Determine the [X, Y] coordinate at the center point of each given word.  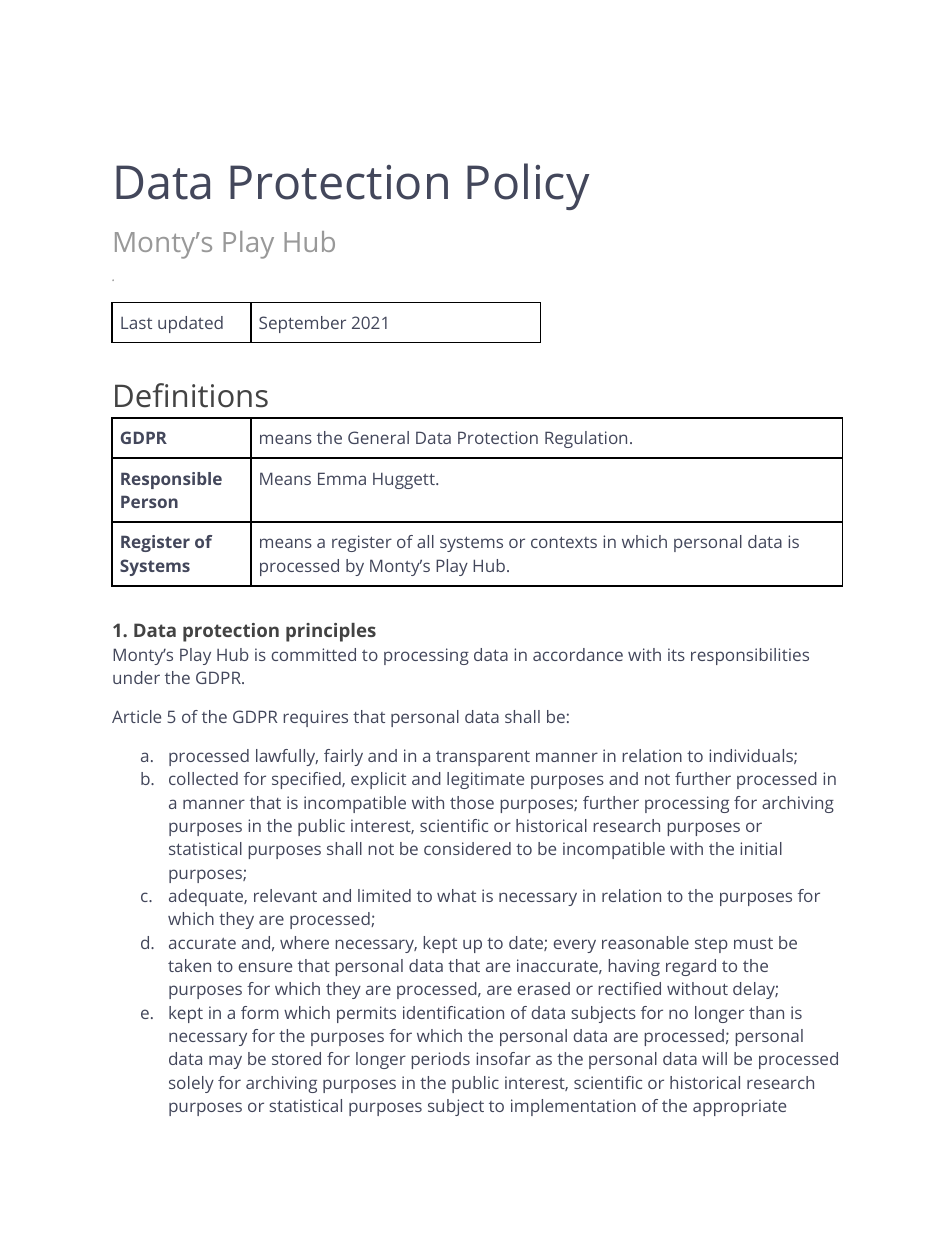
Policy [528, 186]
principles [331, 632]
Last [136, 323]
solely [191, 1084]
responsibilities [750, 656]
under [136, 677]
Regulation [586, 439]
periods [440, 1060]
